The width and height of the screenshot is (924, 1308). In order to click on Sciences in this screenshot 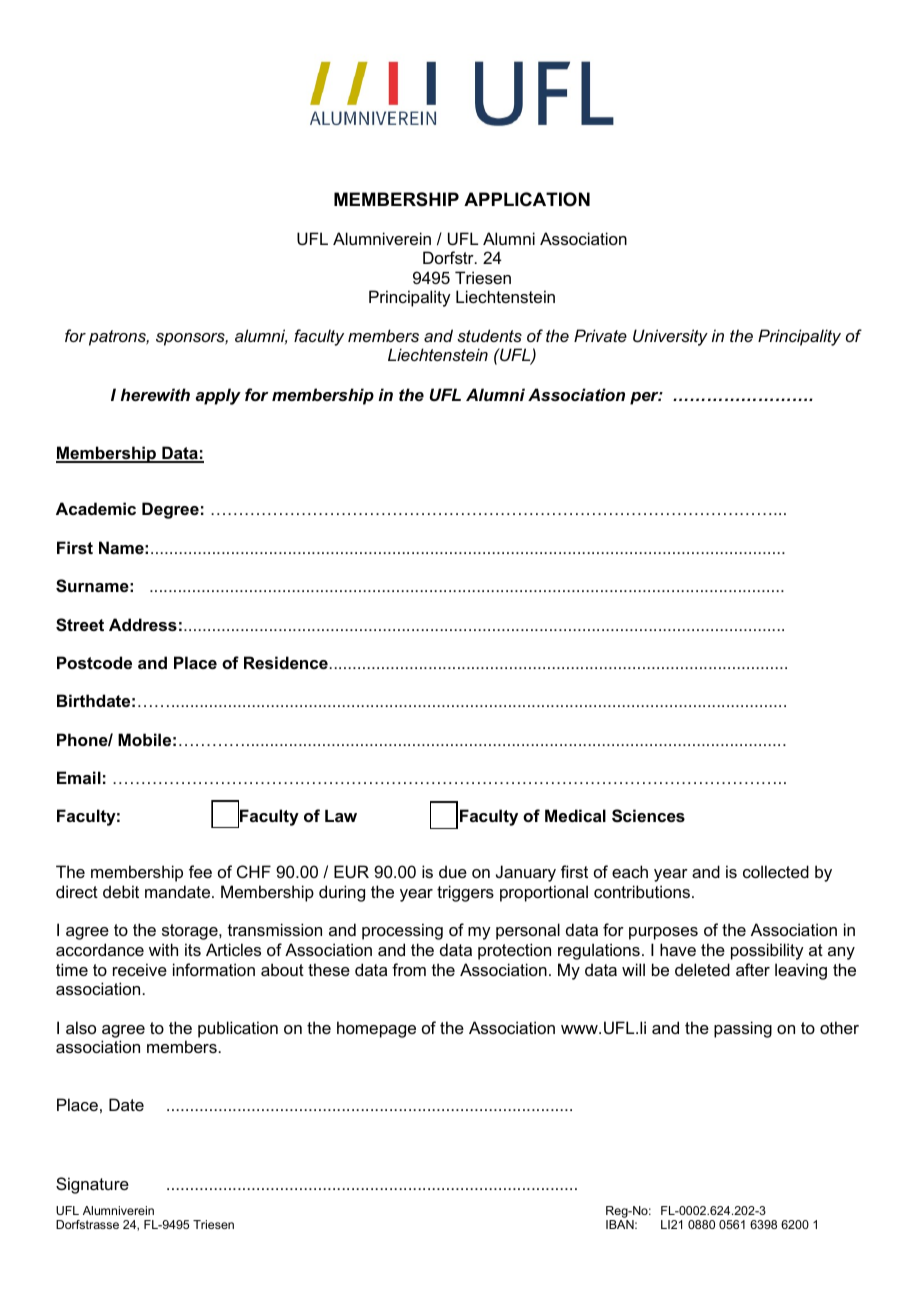, I will do `click(648, 816)`.
